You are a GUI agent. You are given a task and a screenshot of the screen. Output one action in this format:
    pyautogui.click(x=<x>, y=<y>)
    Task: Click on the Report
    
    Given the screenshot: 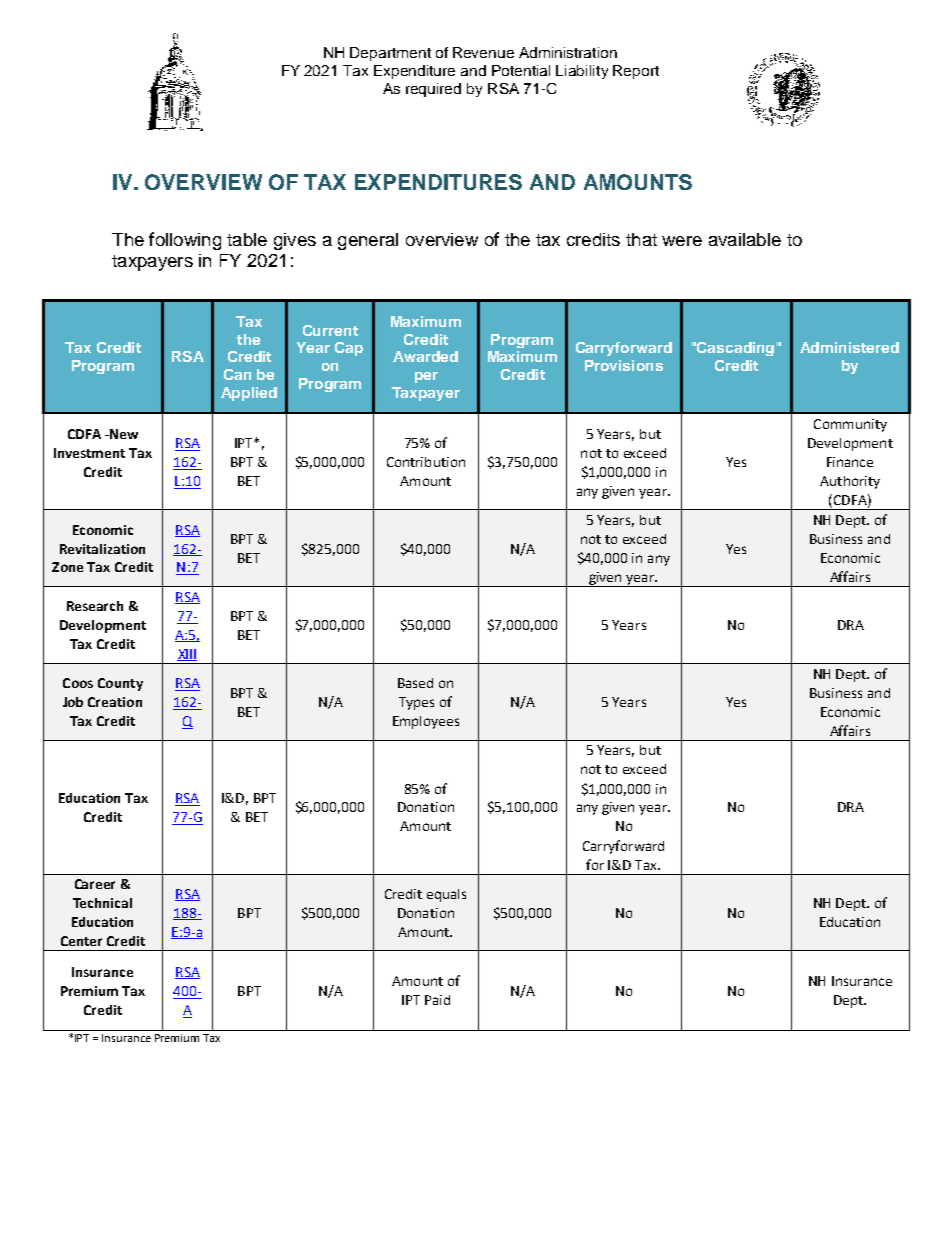 What is the action you would take?
    pyautogui.click(x=636, y=72)
